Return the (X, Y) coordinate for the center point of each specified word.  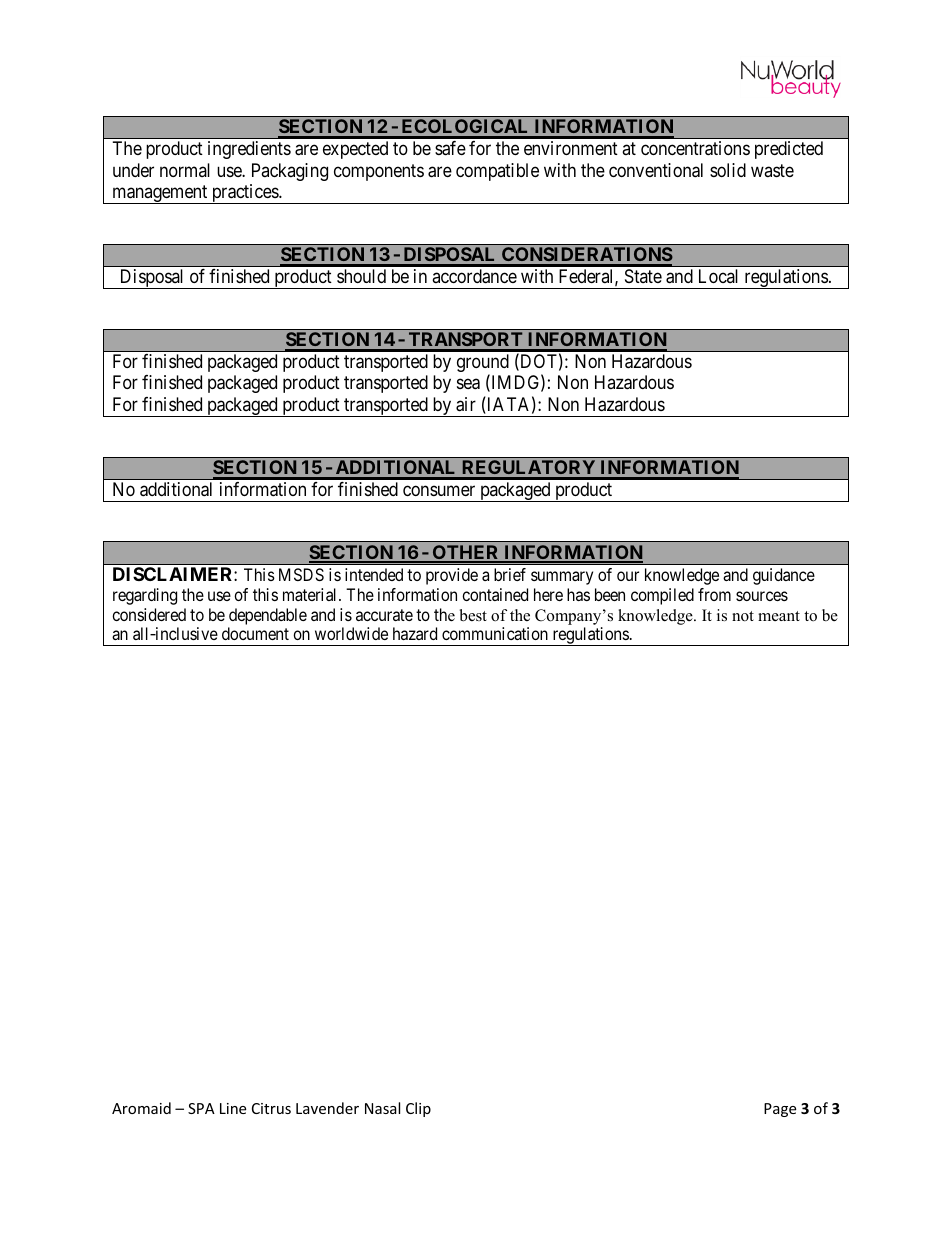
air (466, 404)
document (255, 633)
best (473, 615)
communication (495, 633)
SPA (201, 1108)
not (743, 616)
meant (779, 616)
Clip (418, 1109)
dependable (268, 616)
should (361, 276)
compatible (497, 172)
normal (185, 170)
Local (718, 276)
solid (728, 170)
